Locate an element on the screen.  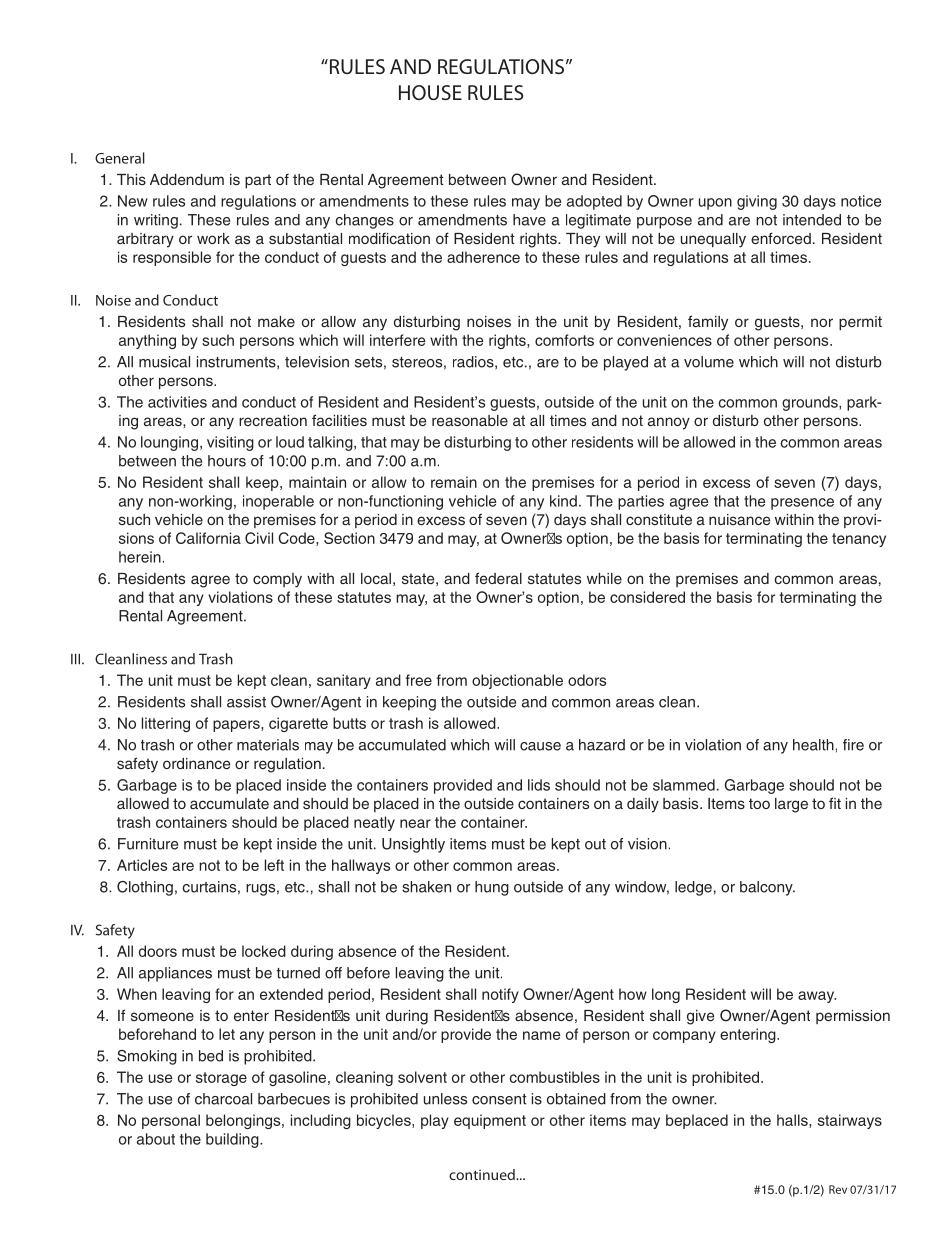
HOUSE is located at coordinates (430, 92).
